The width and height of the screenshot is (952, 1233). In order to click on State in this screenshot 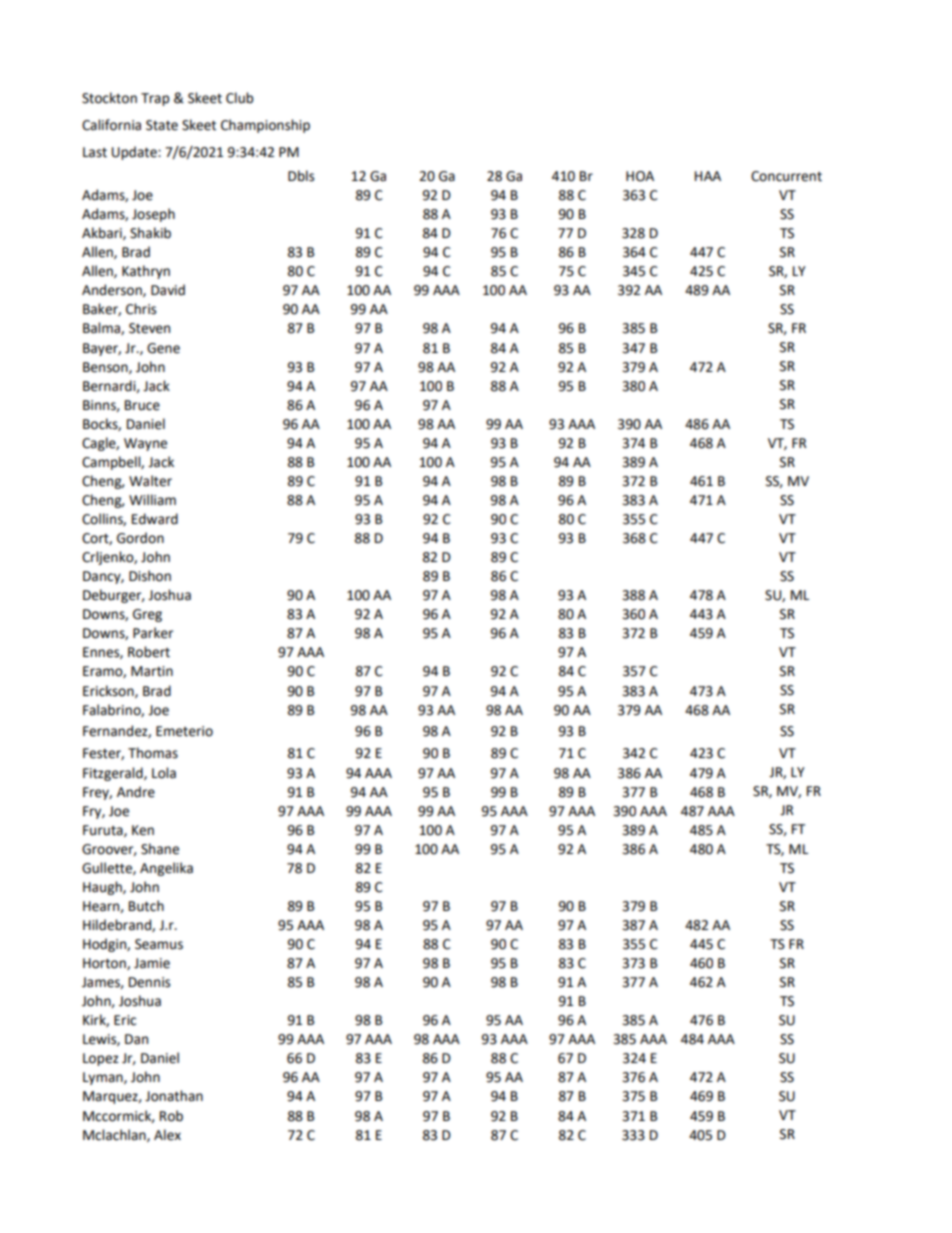, I will do `click(162, 125)`.
